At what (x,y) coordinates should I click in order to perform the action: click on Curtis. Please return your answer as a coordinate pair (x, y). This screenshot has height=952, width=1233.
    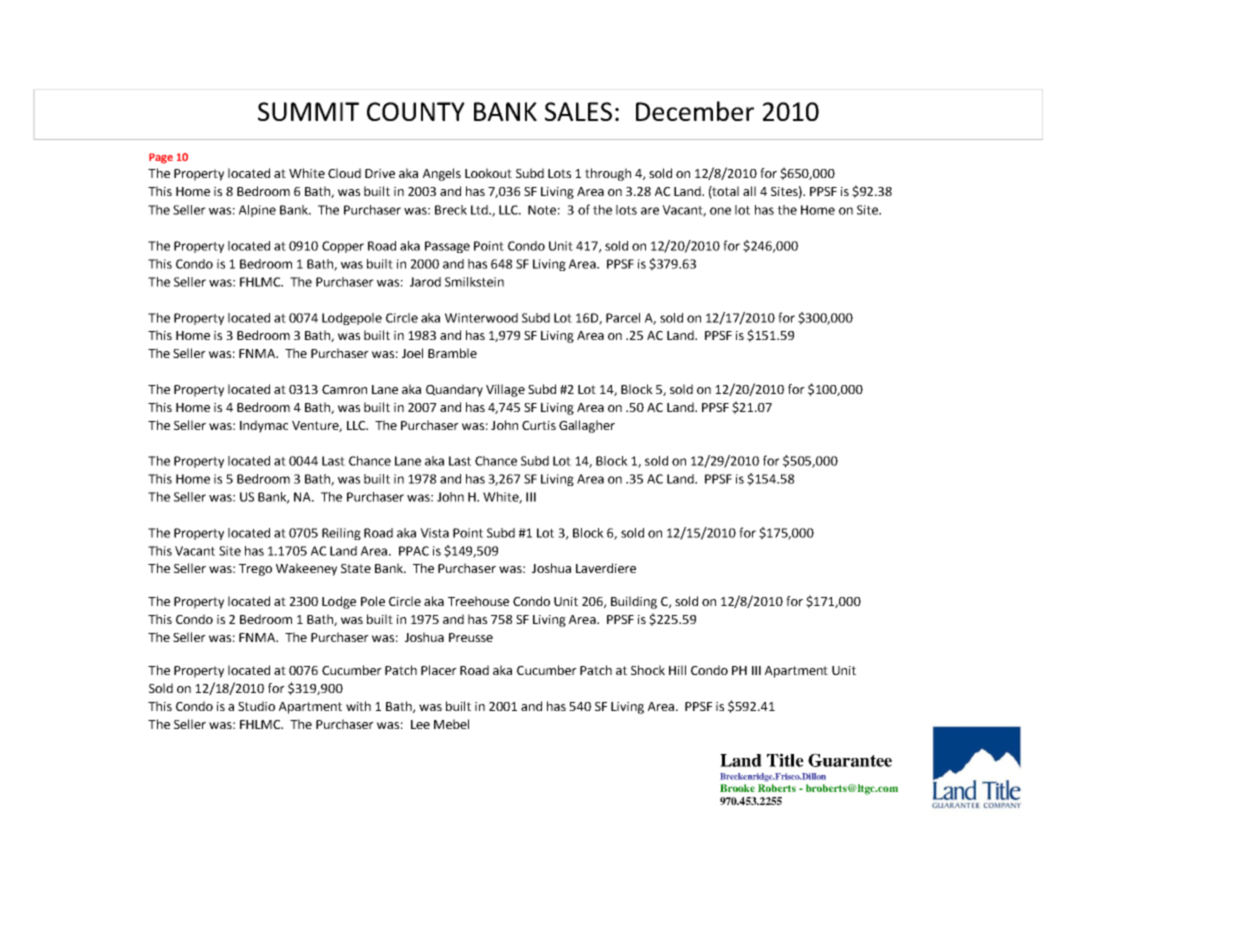
    Looking at the image, I should click on (539, 425).
